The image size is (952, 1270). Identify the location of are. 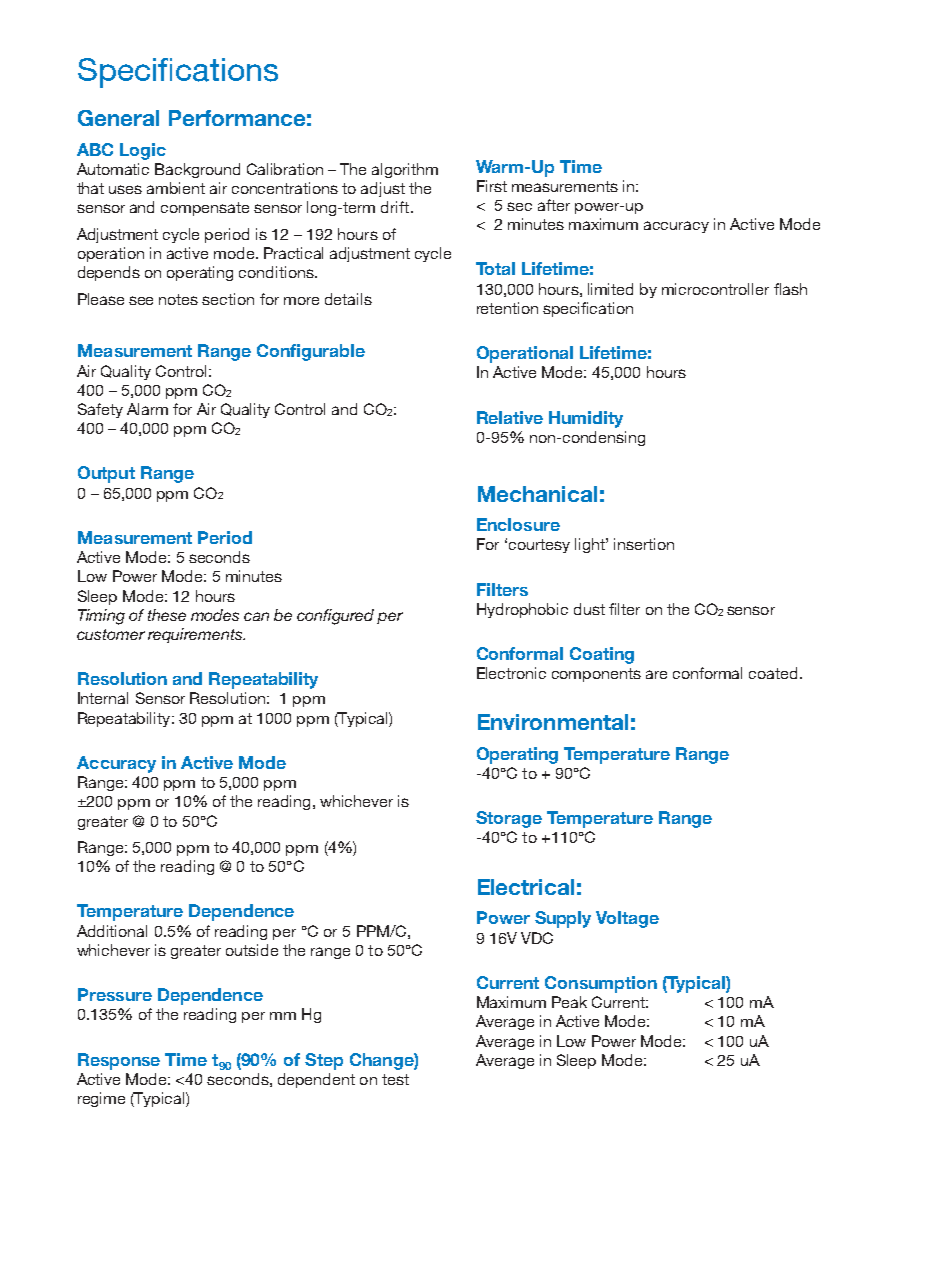
(656, 674).
